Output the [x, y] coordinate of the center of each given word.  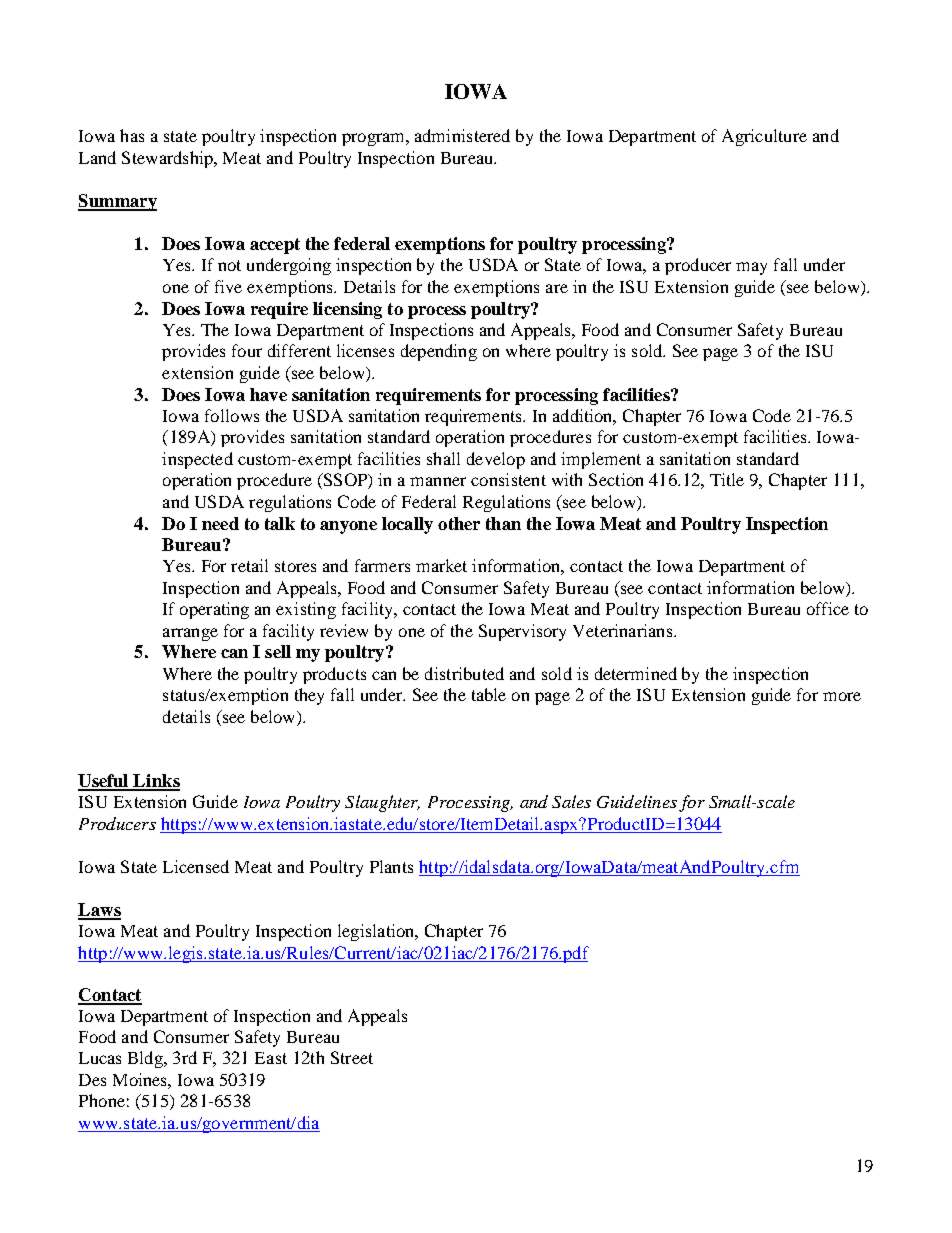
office [828, 608]
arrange [190, 634]
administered [462, 135]
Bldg [147, 1059]
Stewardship [168, 159]
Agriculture [764, 137]
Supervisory [522, 632]
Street [352, 1057]
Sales [571, 801]
